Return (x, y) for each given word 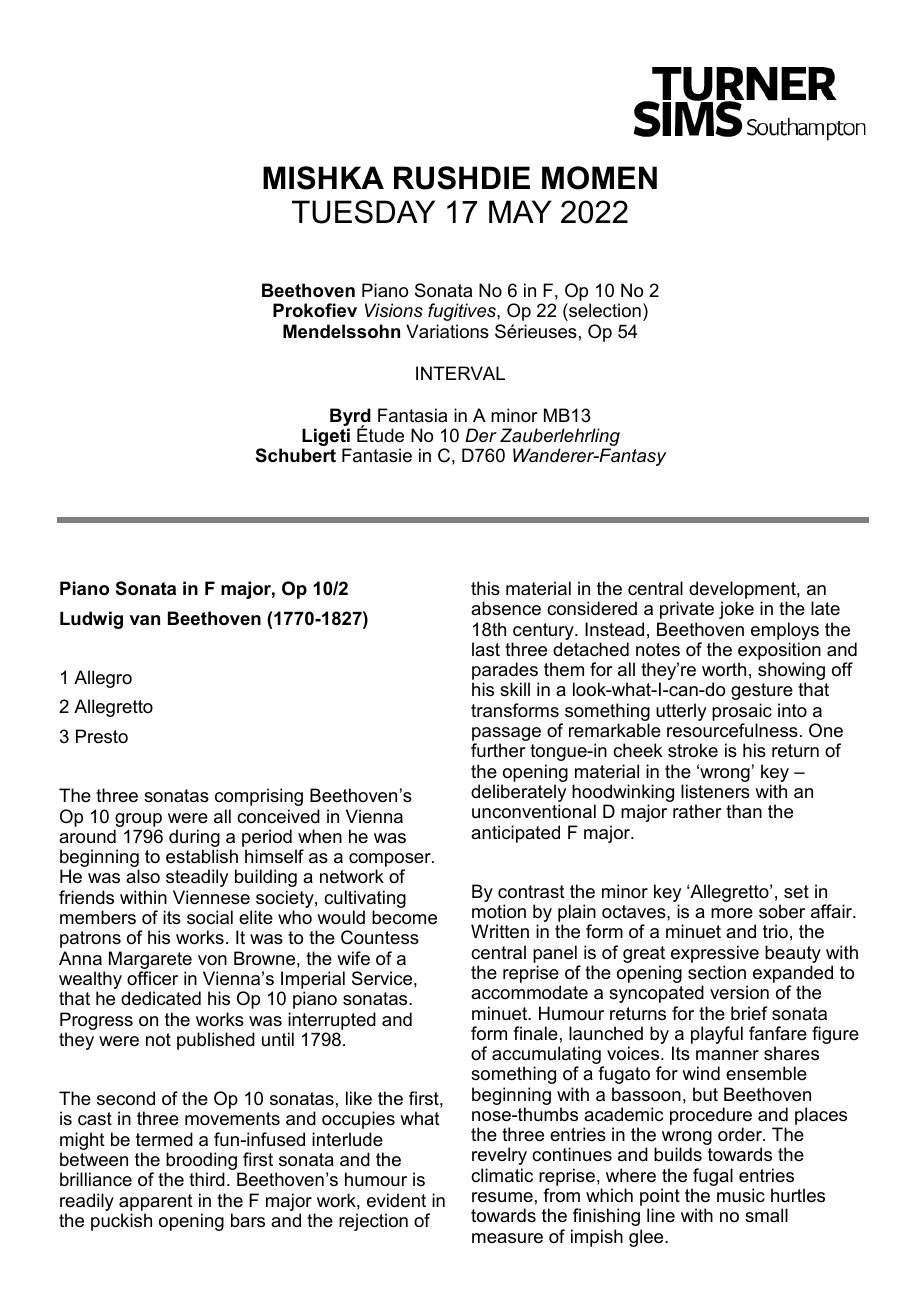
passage (506, 735)
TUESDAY (363, 212)
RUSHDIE (462, 178)
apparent (156, 1202)
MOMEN (599, 178)
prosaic (742, 712)
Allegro (103, 679)
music (741, 1195)
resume (502, 1197)
